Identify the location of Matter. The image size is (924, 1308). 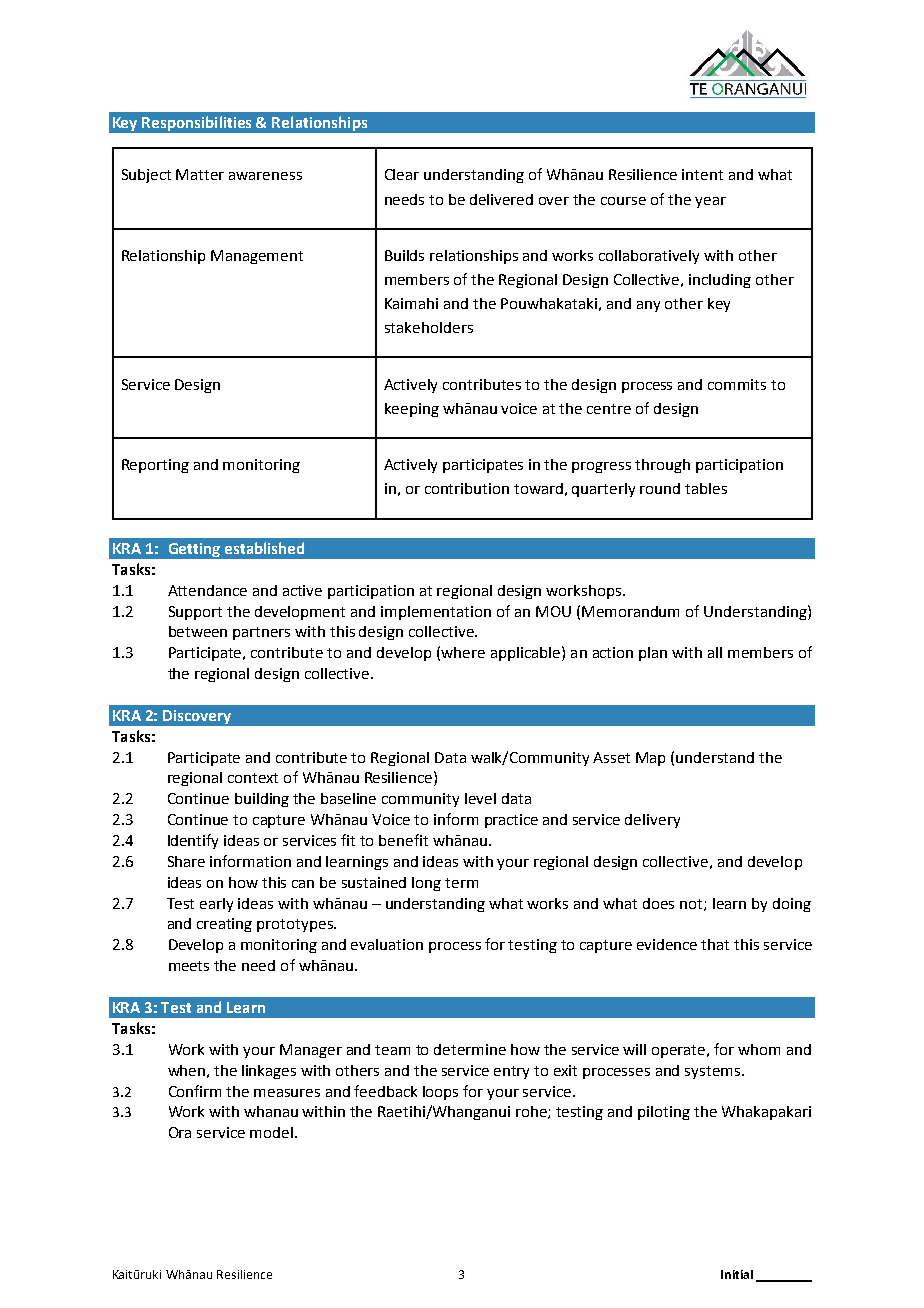
(200, 174).
